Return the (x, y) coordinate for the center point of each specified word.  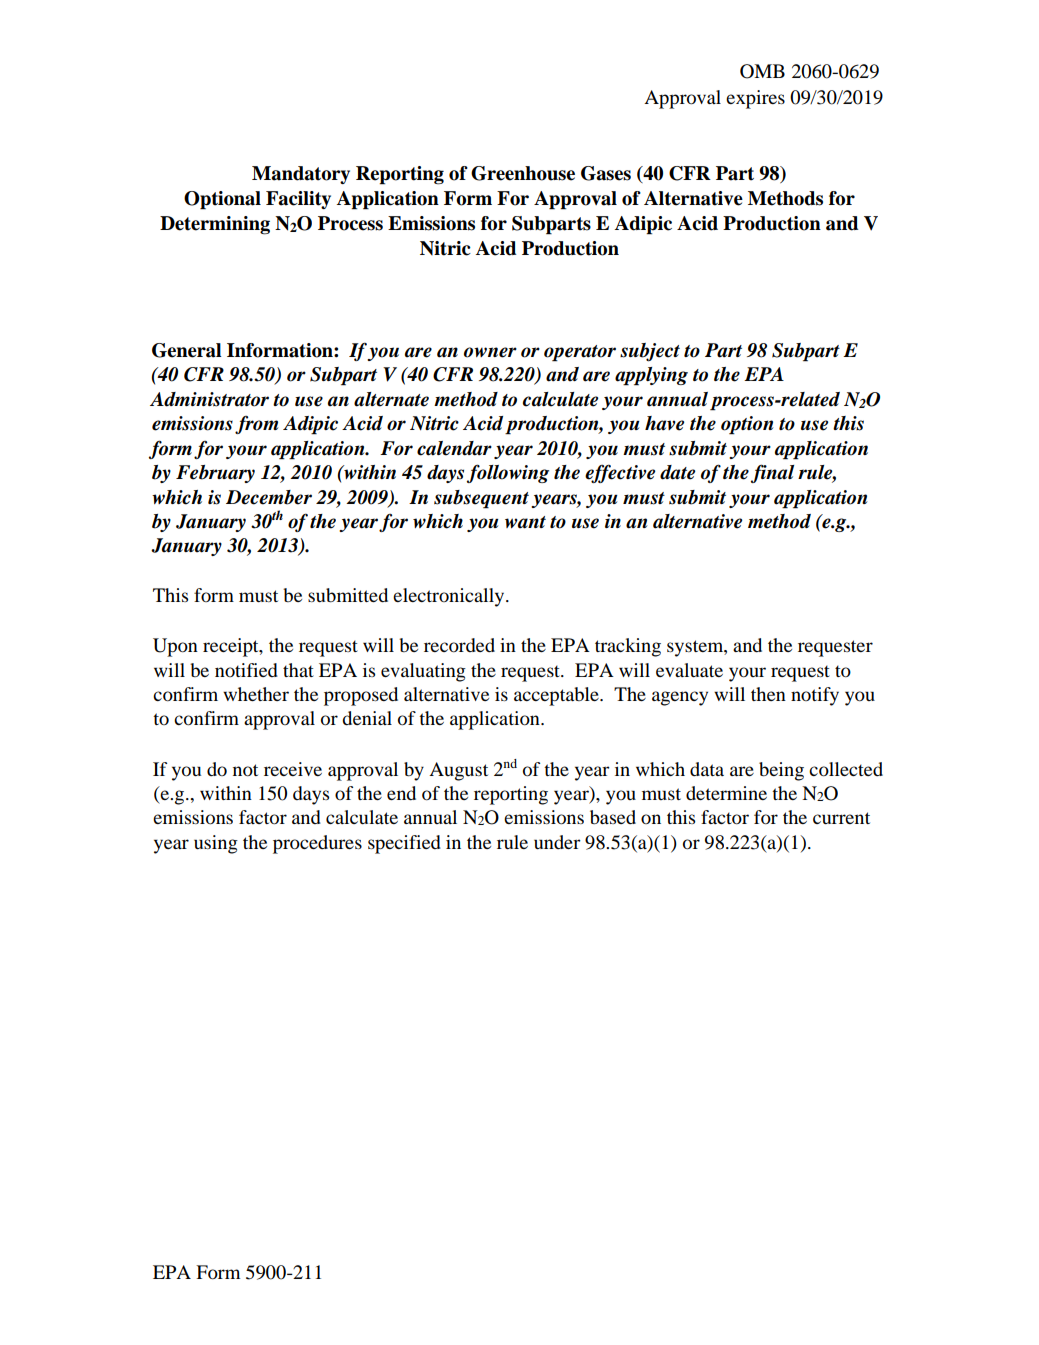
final (772, 473)
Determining (215, 225)
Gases (606, 173)
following (508, 473)
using (216, 844)
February (215, 474)
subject (650, 352)
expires (755, 99)
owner (490, 352)
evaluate (689, 670)
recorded (459, 645)
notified (246, 670)
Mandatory (301, 175)
